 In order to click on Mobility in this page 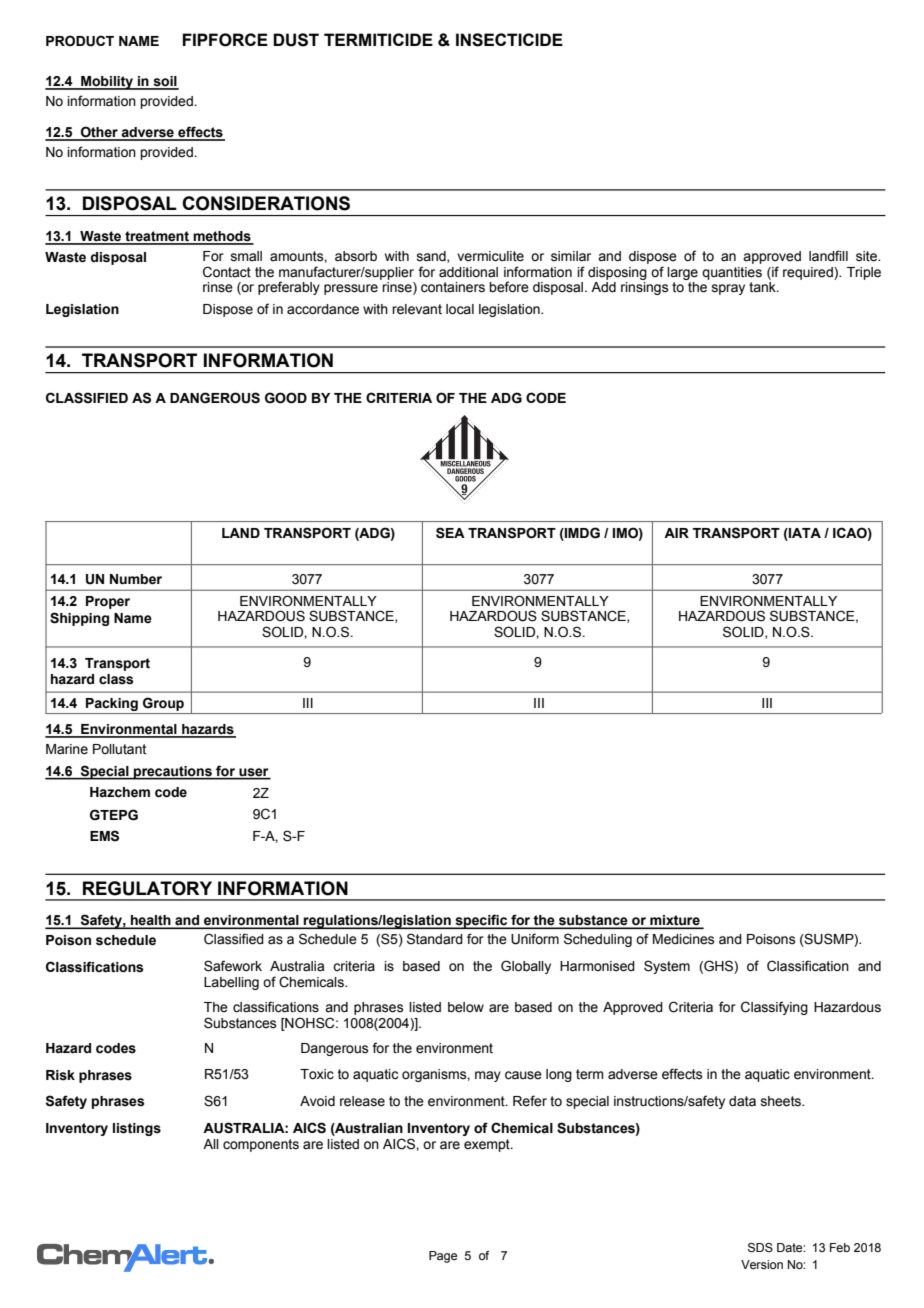, I will do `click(107, 83)`.
